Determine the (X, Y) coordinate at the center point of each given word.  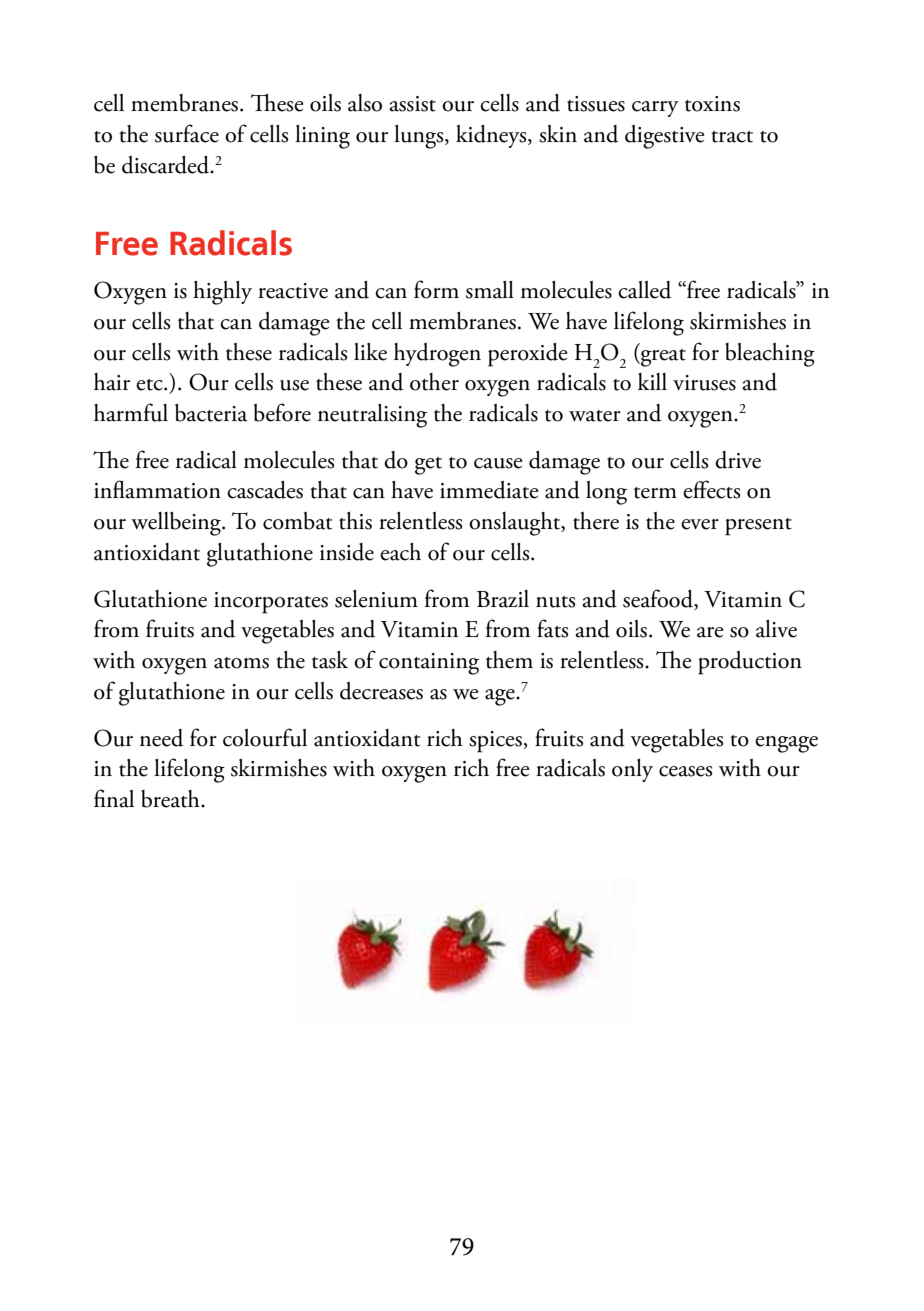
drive (738, 460)
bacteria (211, 413)
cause (498, 463)
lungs (420, 137)
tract (732, 137)
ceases (685, 771)
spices (496, 742)
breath (171, 799)
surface (187, 133)
